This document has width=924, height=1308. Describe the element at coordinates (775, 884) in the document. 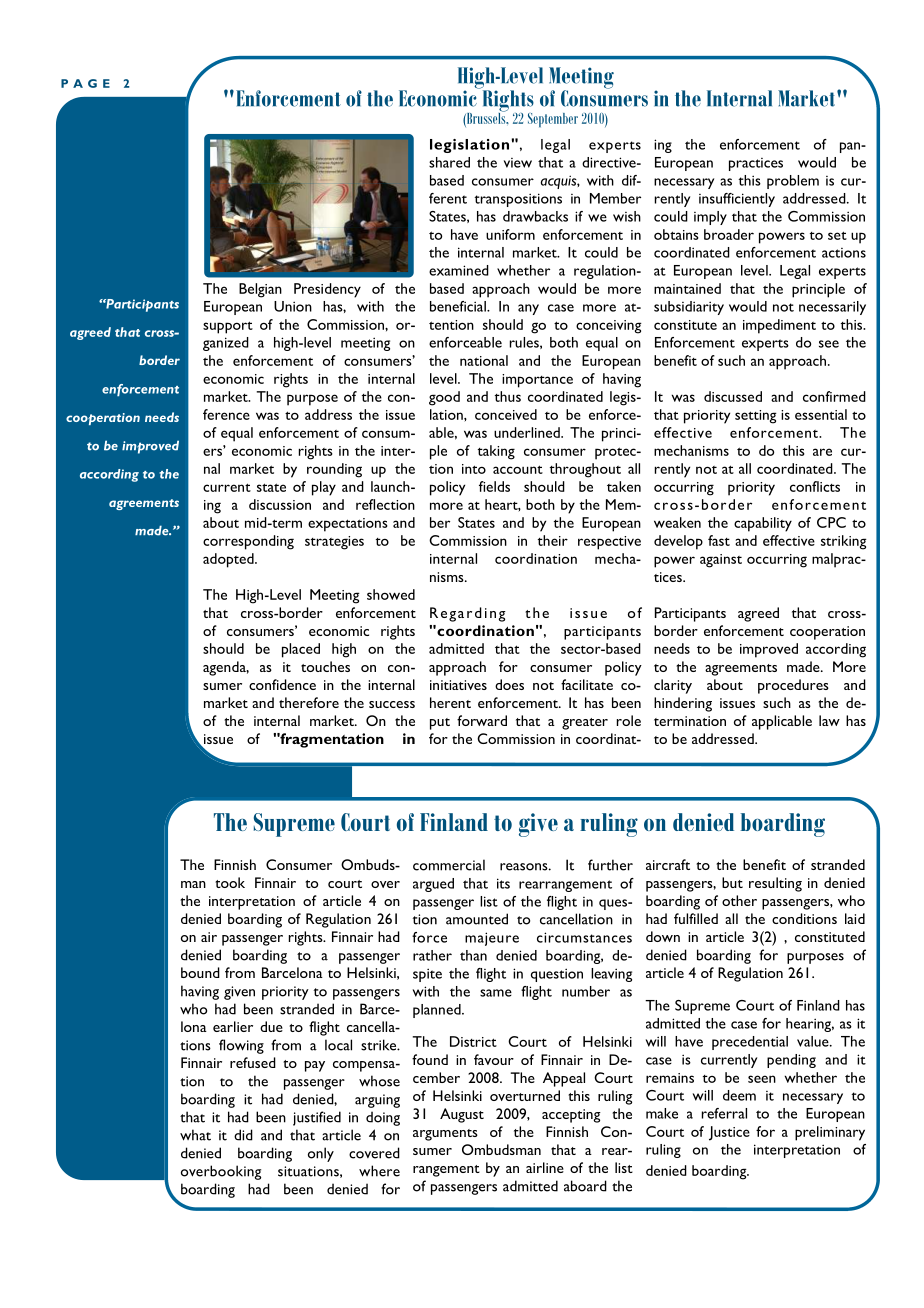

I see `resulting` at that location.
